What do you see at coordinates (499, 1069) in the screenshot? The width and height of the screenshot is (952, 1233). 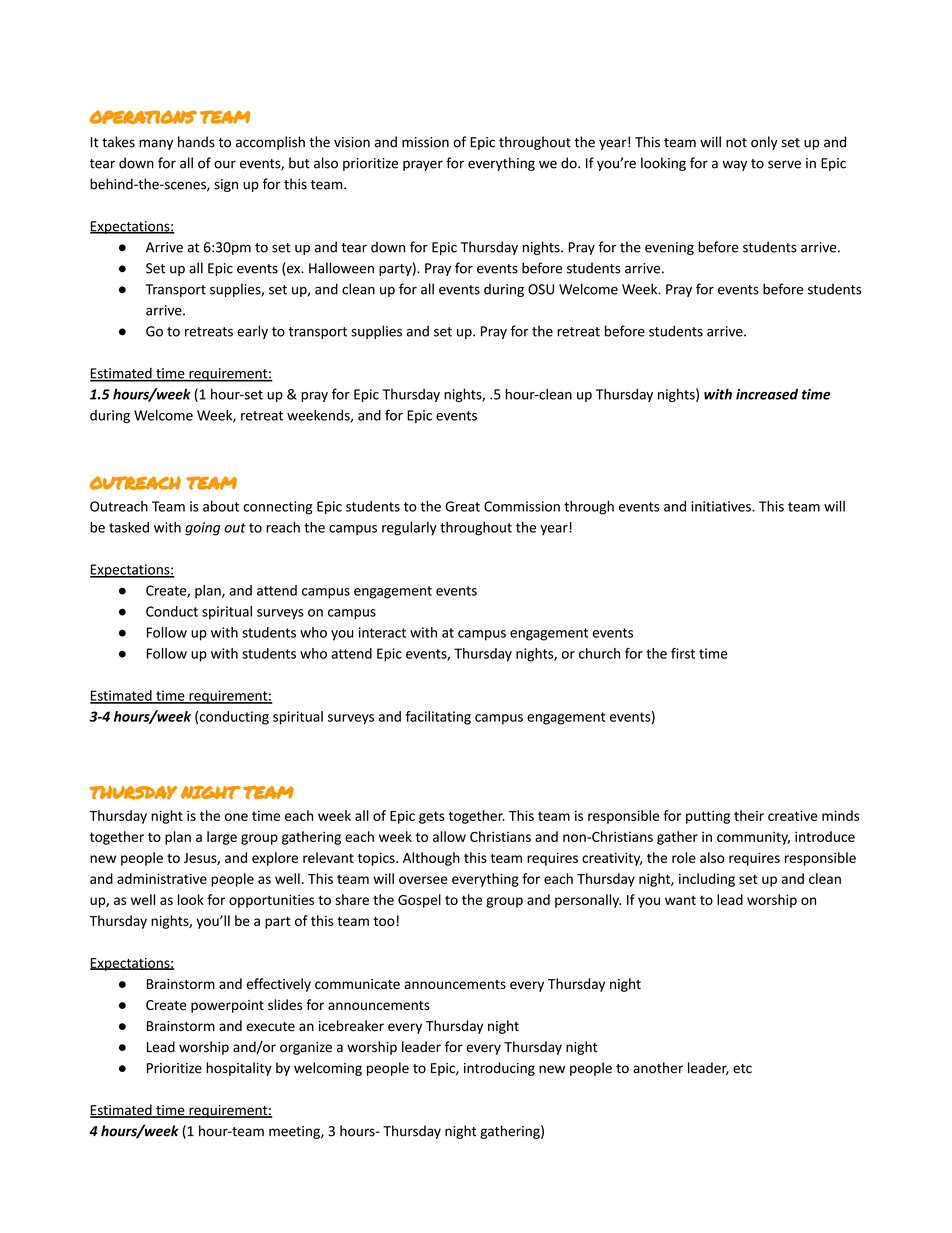 I see `introducing` at bounding box center [499, 1069].
